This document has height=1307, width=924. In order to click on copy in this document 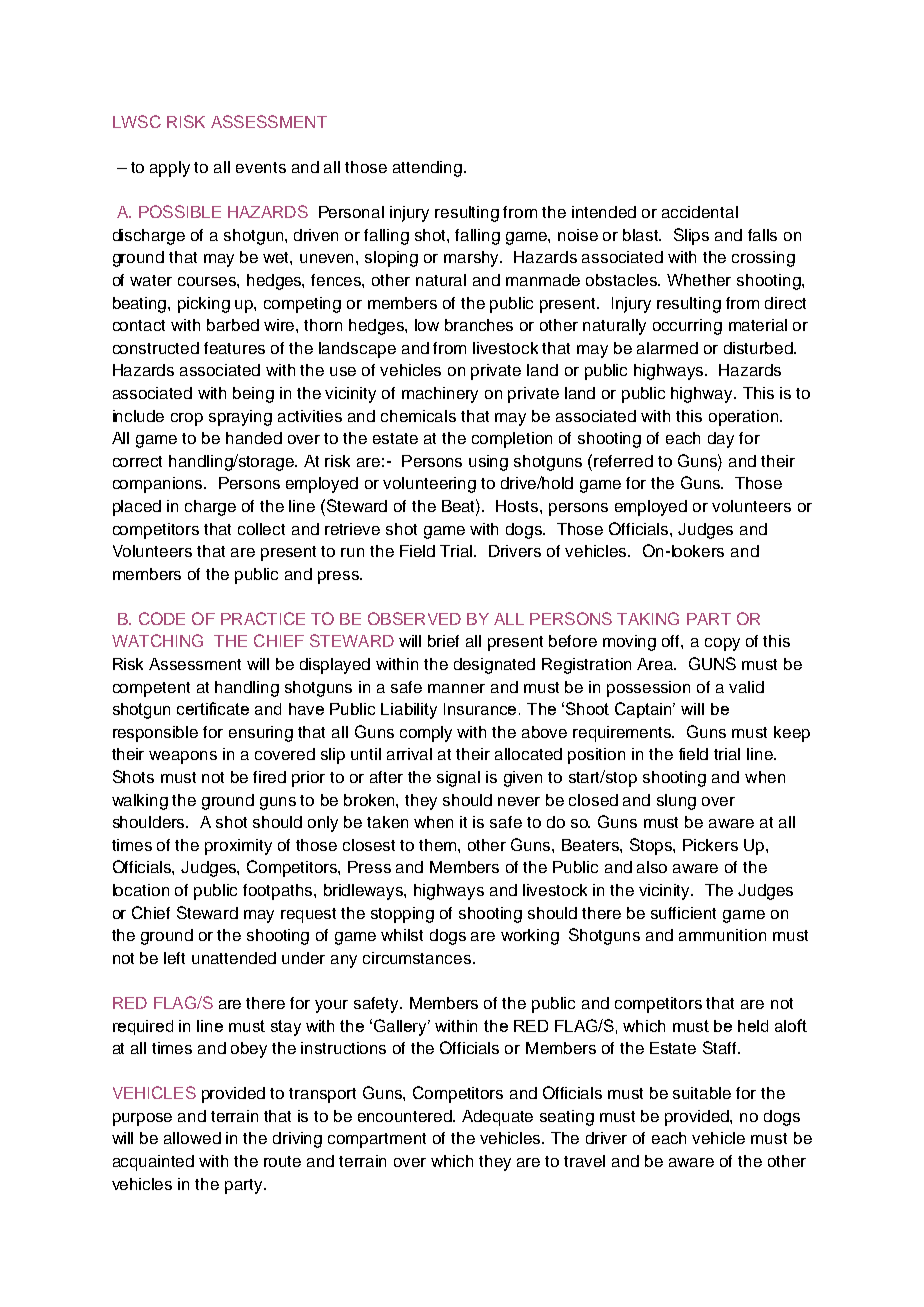, I will do `click(722, 644)`.
